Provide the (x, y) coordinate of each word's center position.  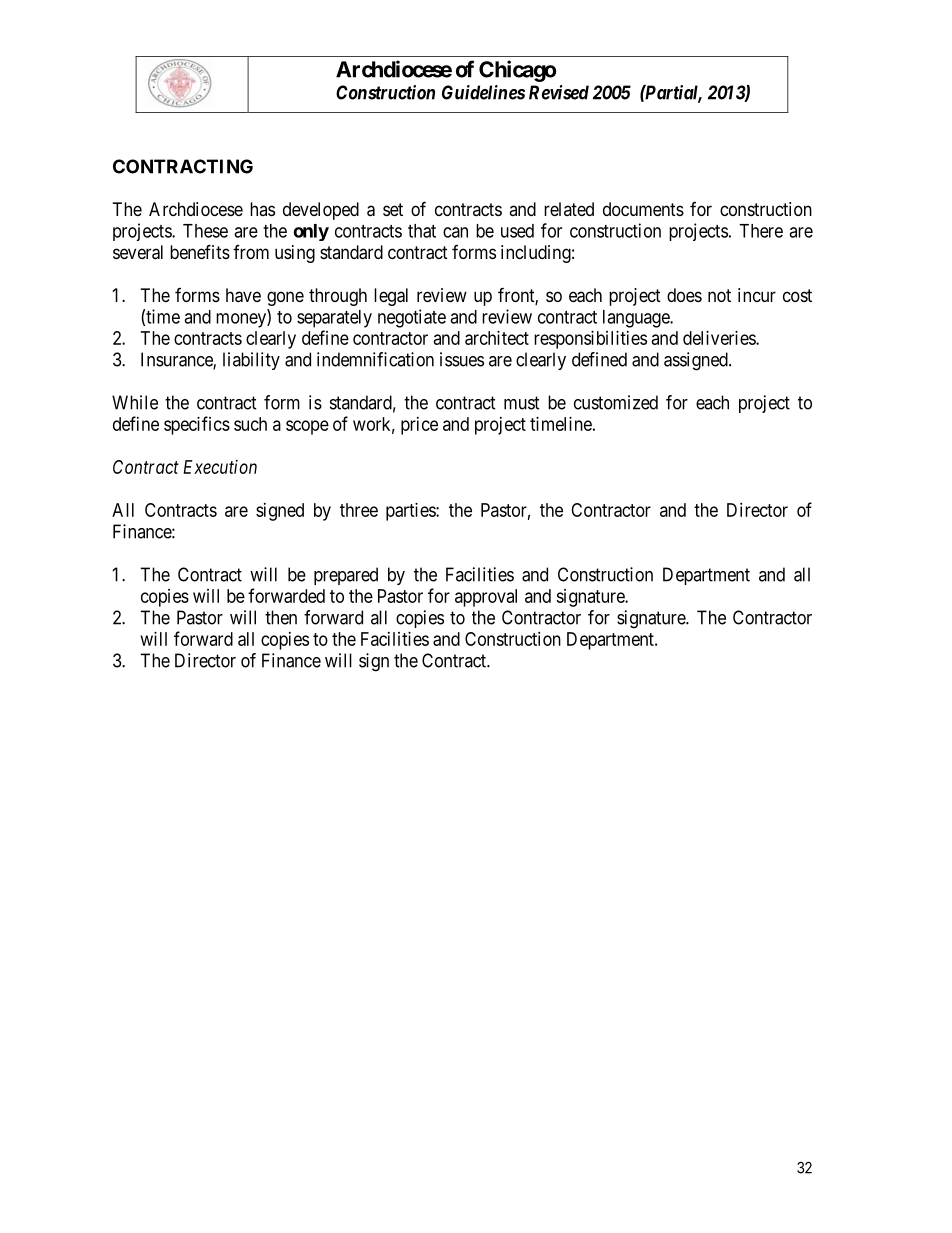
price (419, 426)
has (262, 209)
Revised (559, 92)
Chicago (517, 71)
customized (616, 402)
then (281, 617)
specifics (197, 425)
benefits (200, 251)
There (761, 231)
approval (486, 598)
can (455, 232)
